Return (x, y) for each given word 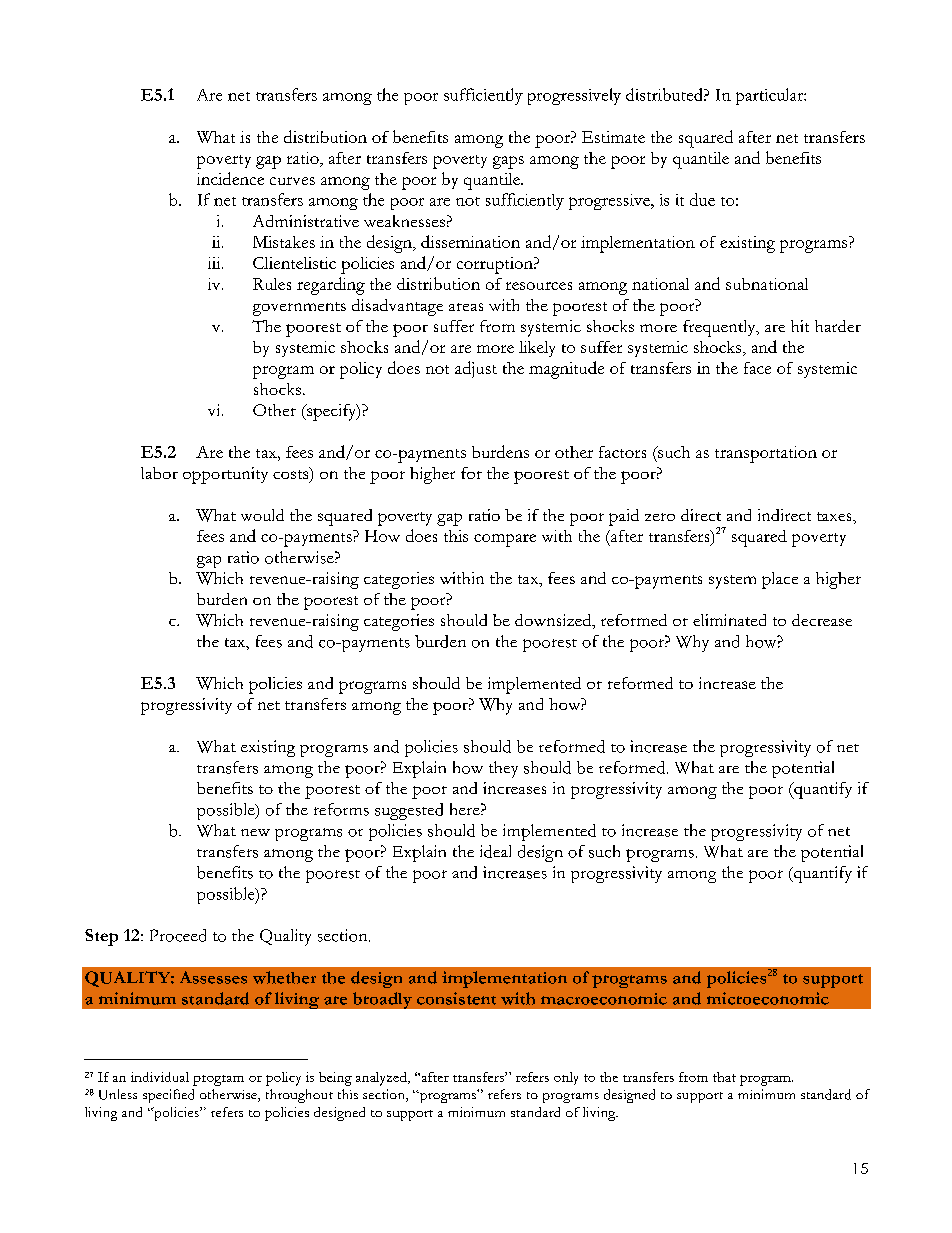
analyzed (382, 1079)
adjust (476, 369)
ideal (495, 851)
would (262, 515)
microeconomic (768, 998)
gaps (508, 162)
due (702, 199)
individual (160, 1077)
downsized (554, 621)
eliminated (729, 620)
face (757, 368)
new (255, 832)
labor (159, 473)
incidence (230, 178)
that (724, 1077)
